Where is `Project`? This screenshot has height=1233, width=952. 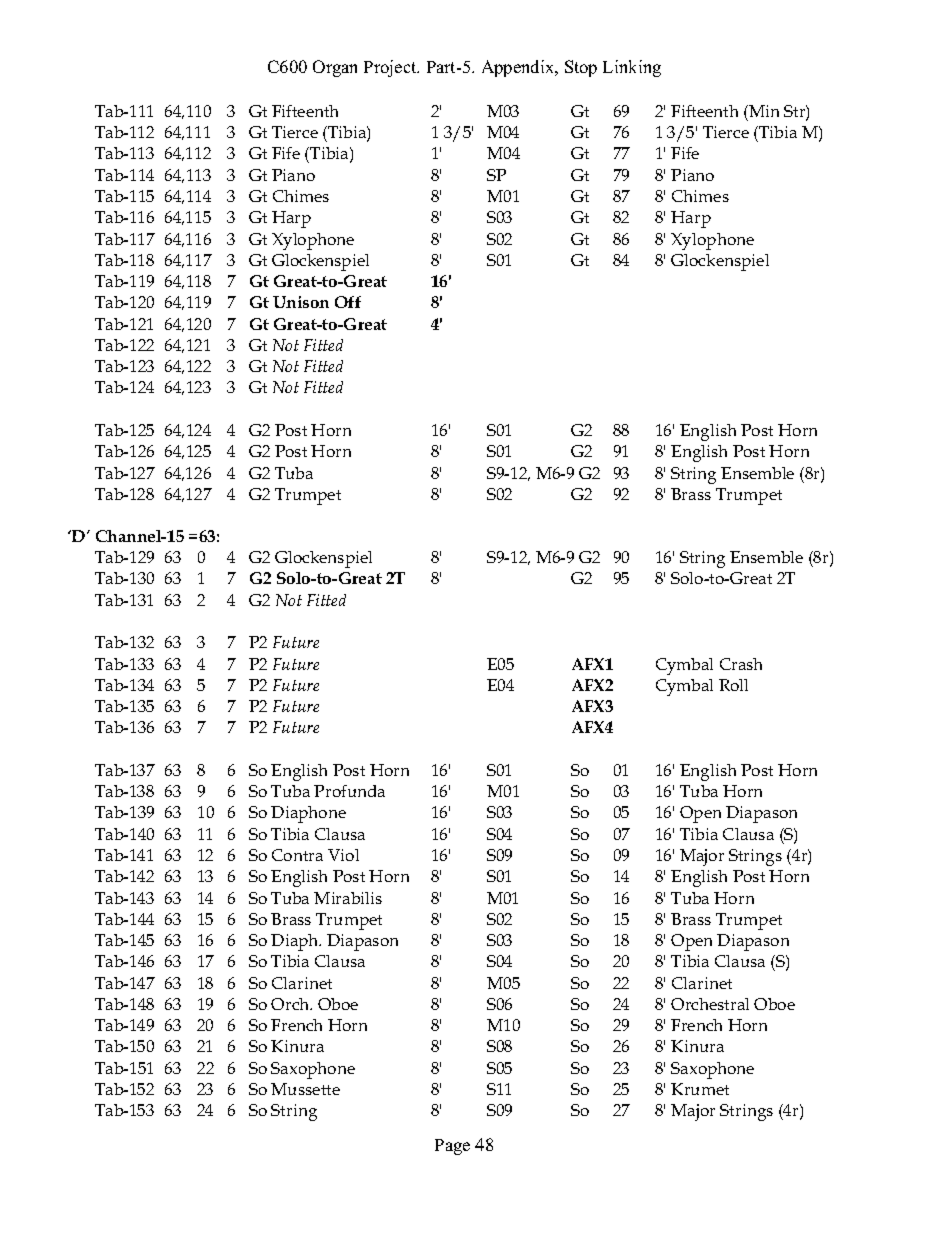
Project is located at coordinates (391, 68).
